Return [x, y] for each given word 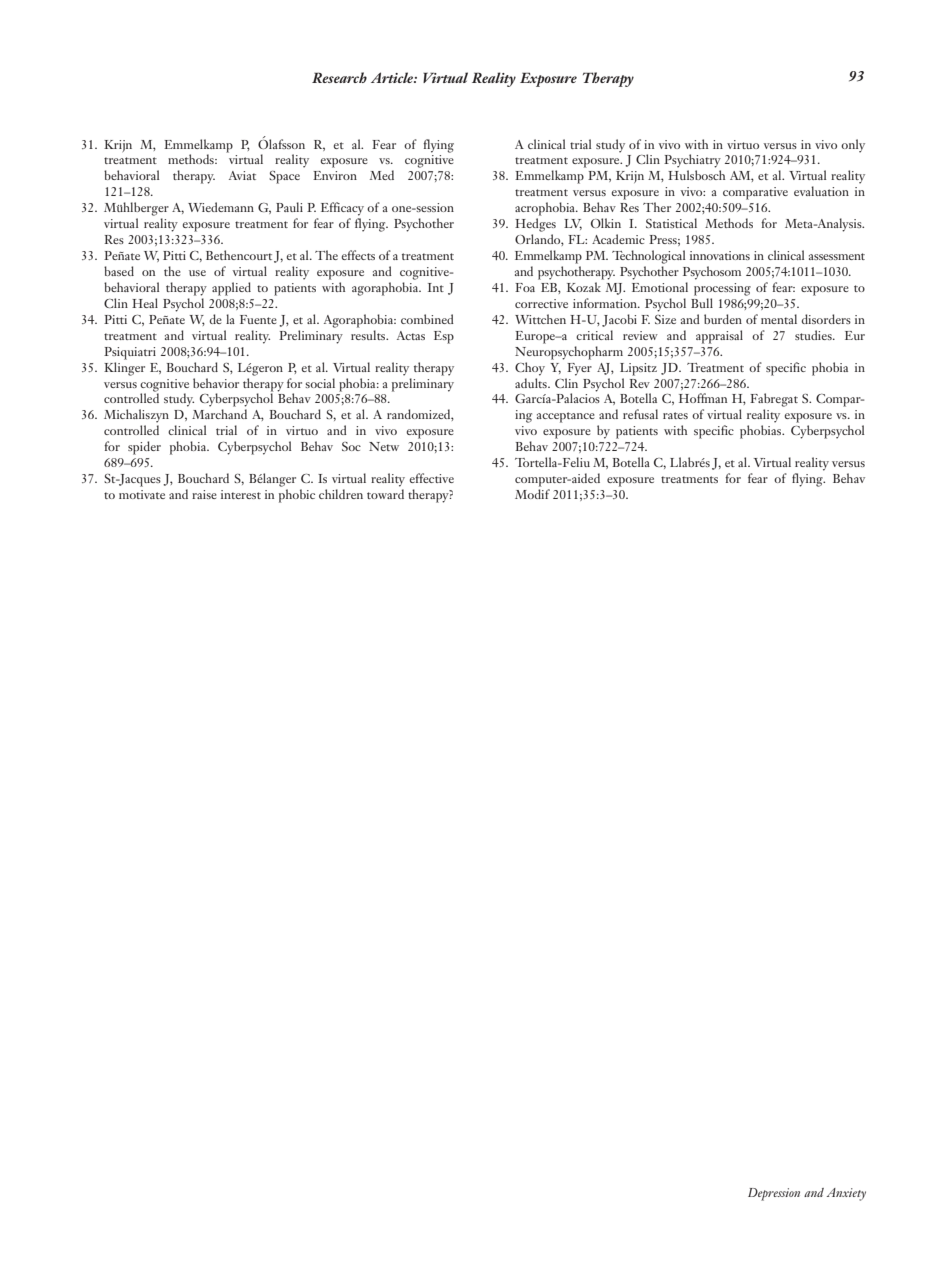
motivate [142, 494]
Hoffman [703, 398]
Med [382, 175]
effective [431, 478]
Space [284, 177]
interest [241, 494]
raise [204, 494]
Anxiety [846, 1194]
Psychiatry [692, 161]
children [341, 494]
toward [385, 494]
